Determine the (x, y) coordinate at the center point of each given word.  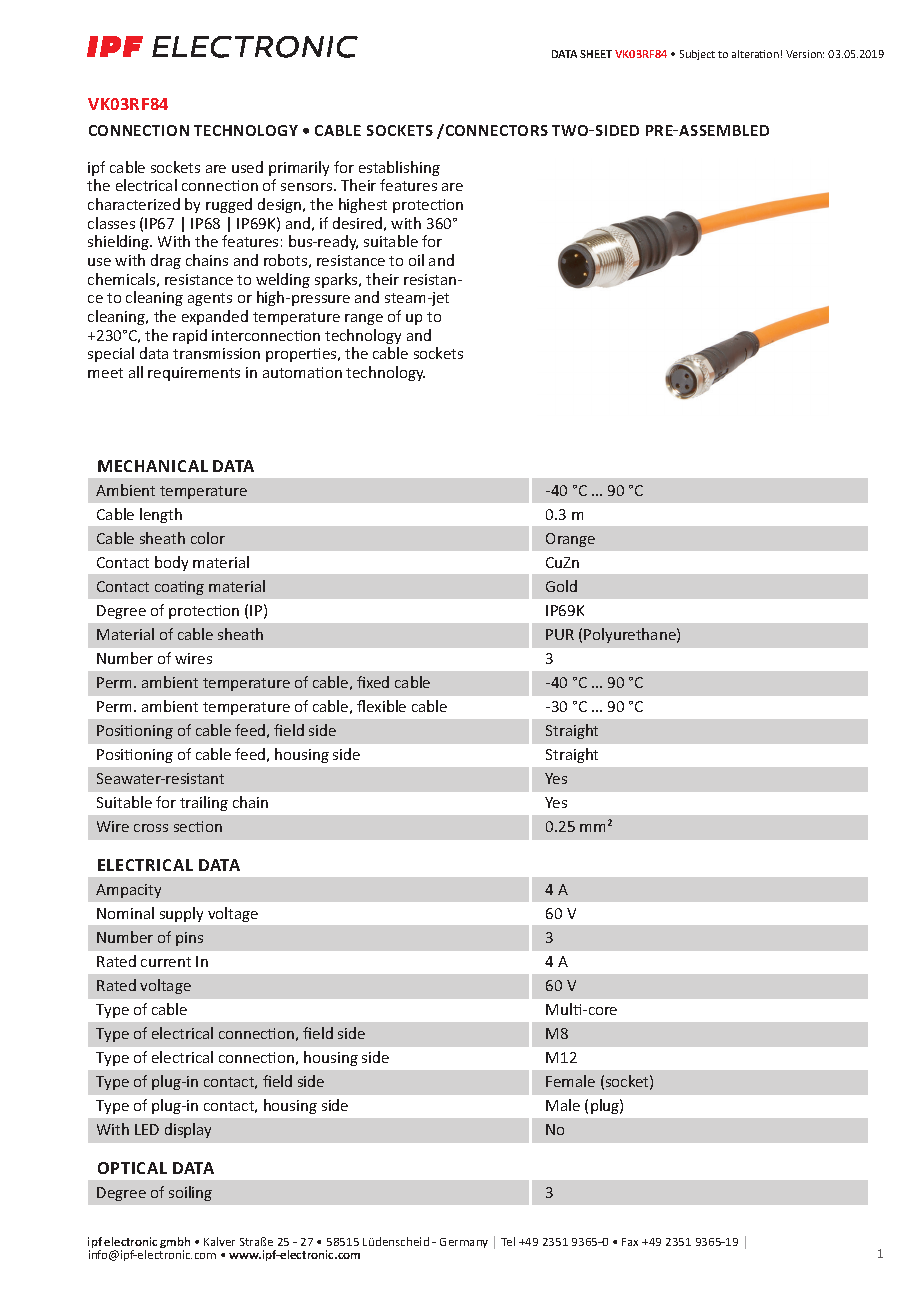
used (247, 167)
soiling (190, 1193)
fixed (373, 682)
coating (179, 588)
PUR (560, 634)
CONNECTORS (495, 130)
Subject (697, 55)
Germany (464, 1243)
